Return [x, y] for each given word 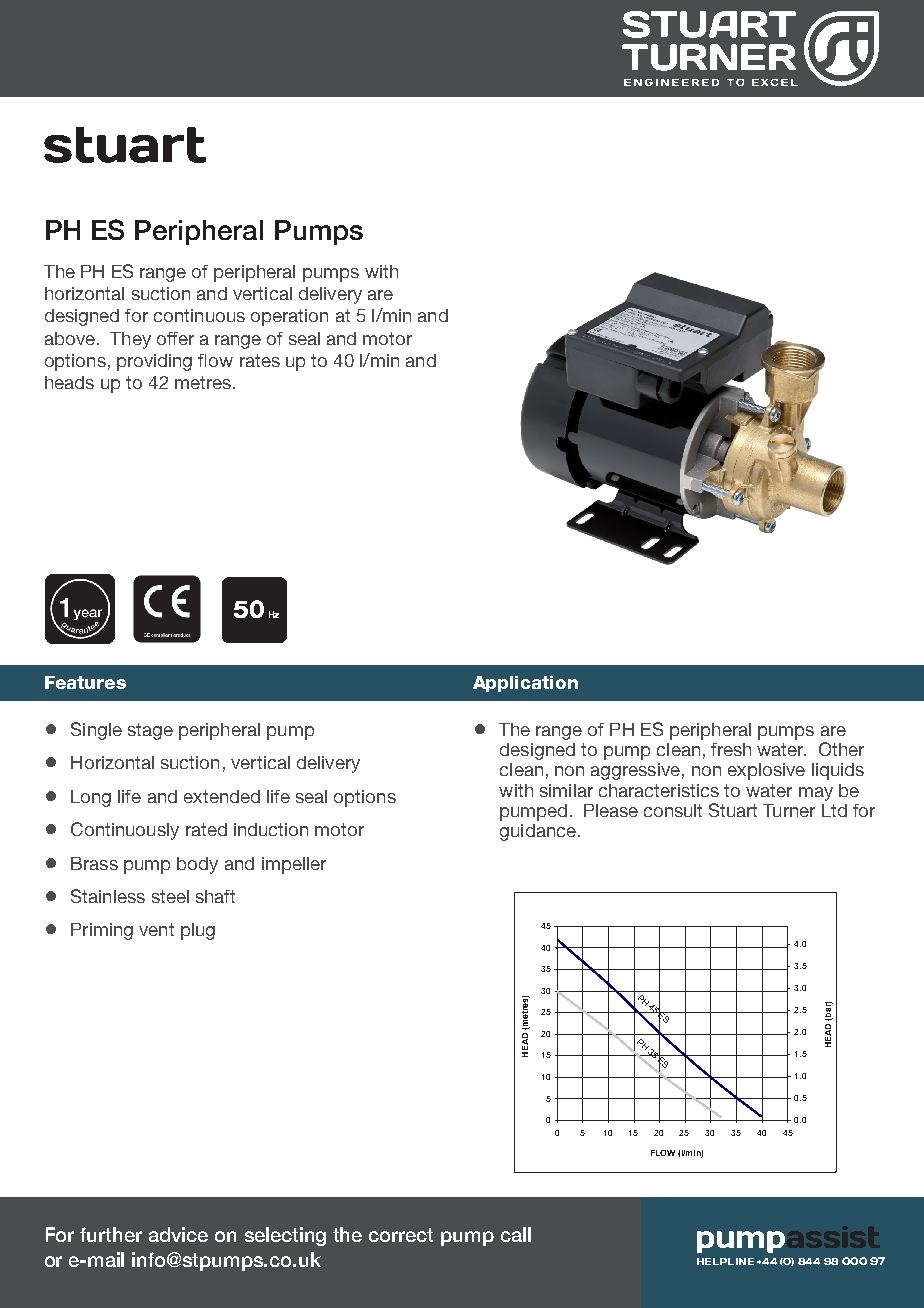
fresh [731, 749]
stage [150, 731]
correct [401, 1235]
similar [566, 790]
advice [178, 1234]
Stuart [733, 810]
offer [175, 338]
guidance [538, 832]
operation [289, 317]
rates [260, 360]
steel [170, 896]
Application [525, 684]
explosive [766, 771]
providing [154, 362]
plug [198, 931]
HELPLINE [725, 1261]
